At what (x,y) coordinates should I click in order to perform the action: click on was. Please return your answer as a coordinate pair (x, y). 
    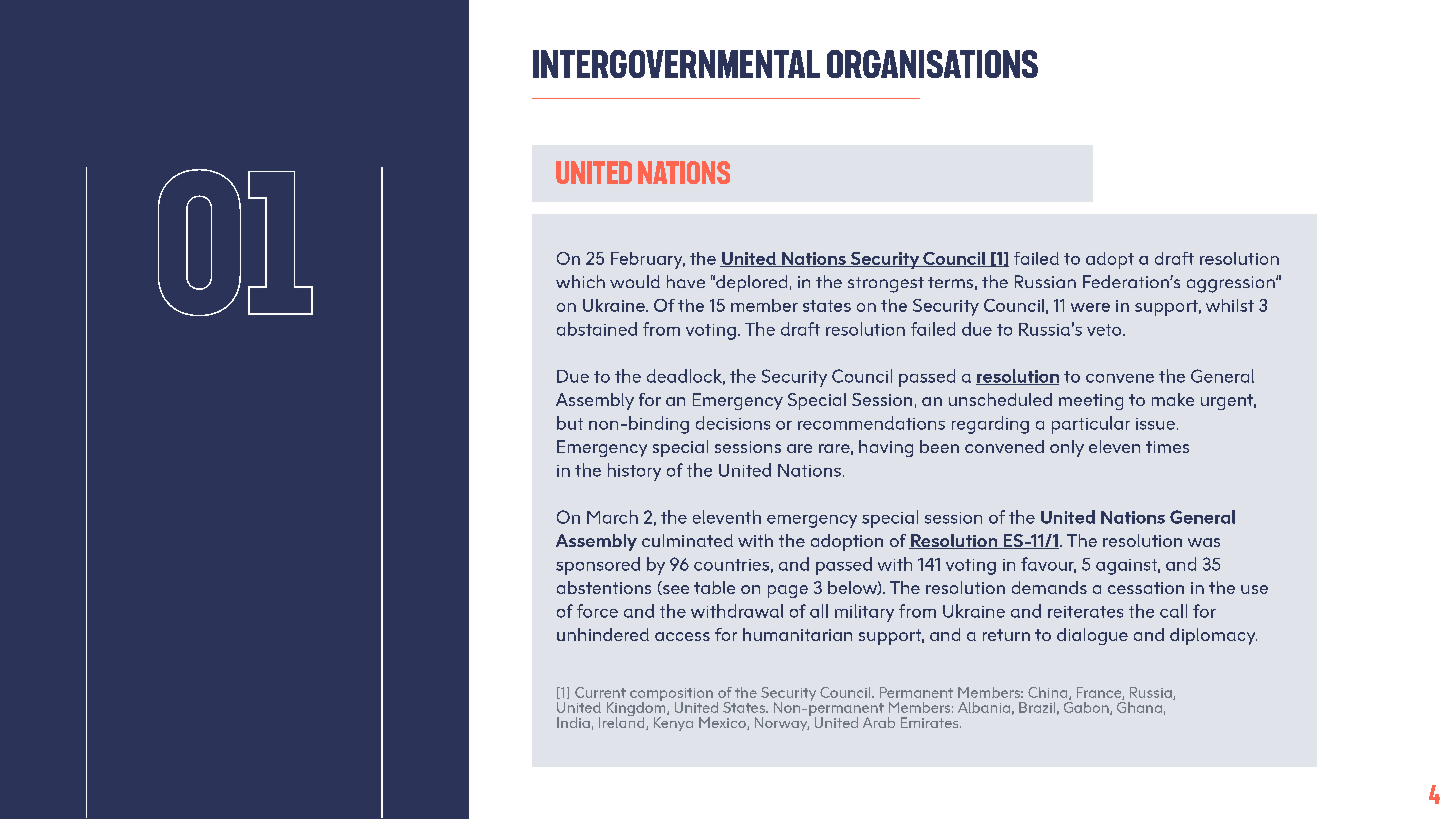
    Looking at the image, I should click on (1204, 542).
